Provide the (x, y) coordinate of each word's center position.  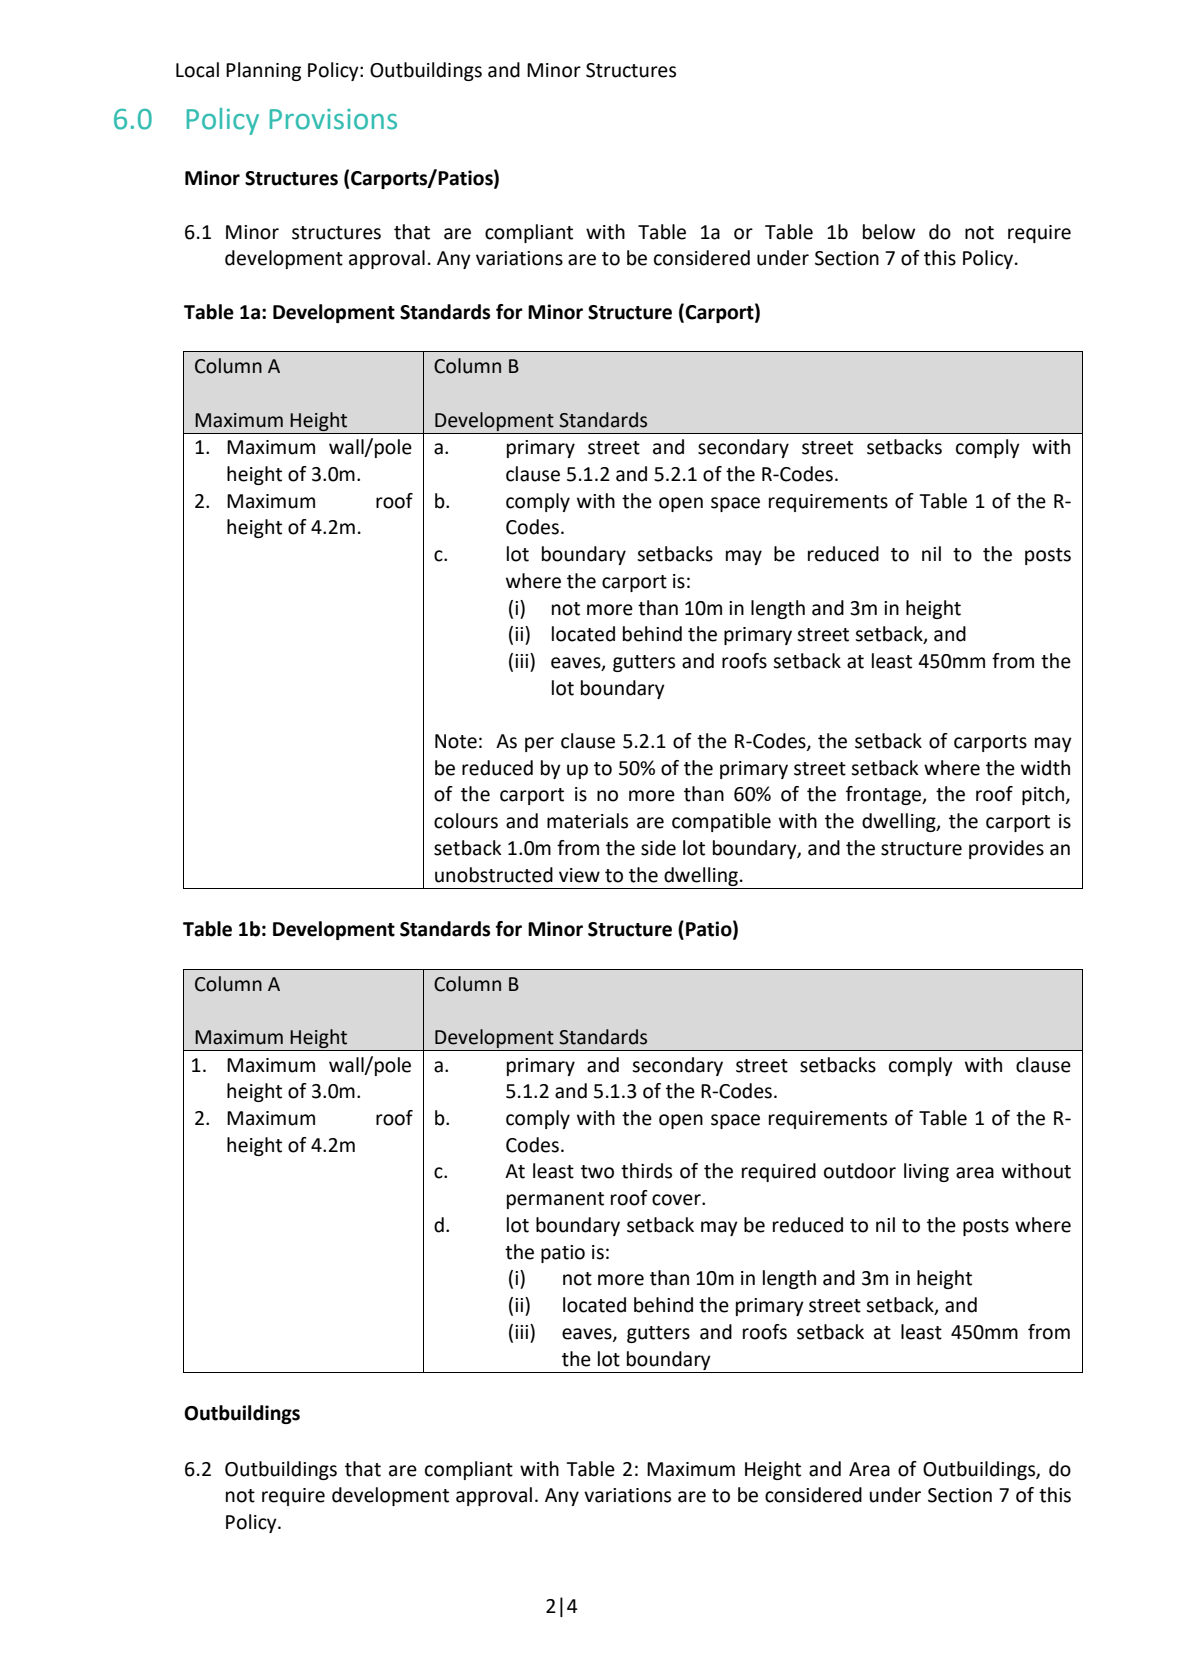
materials (587, 821)
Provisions (333, 119)
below (889, 232)
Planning (263, 71)
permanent (555, 1200)
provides (1006, 849)
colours (466, 821)
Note (456, 741)
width (1045, 768)
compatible (721, 822)
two (597, 1172)
